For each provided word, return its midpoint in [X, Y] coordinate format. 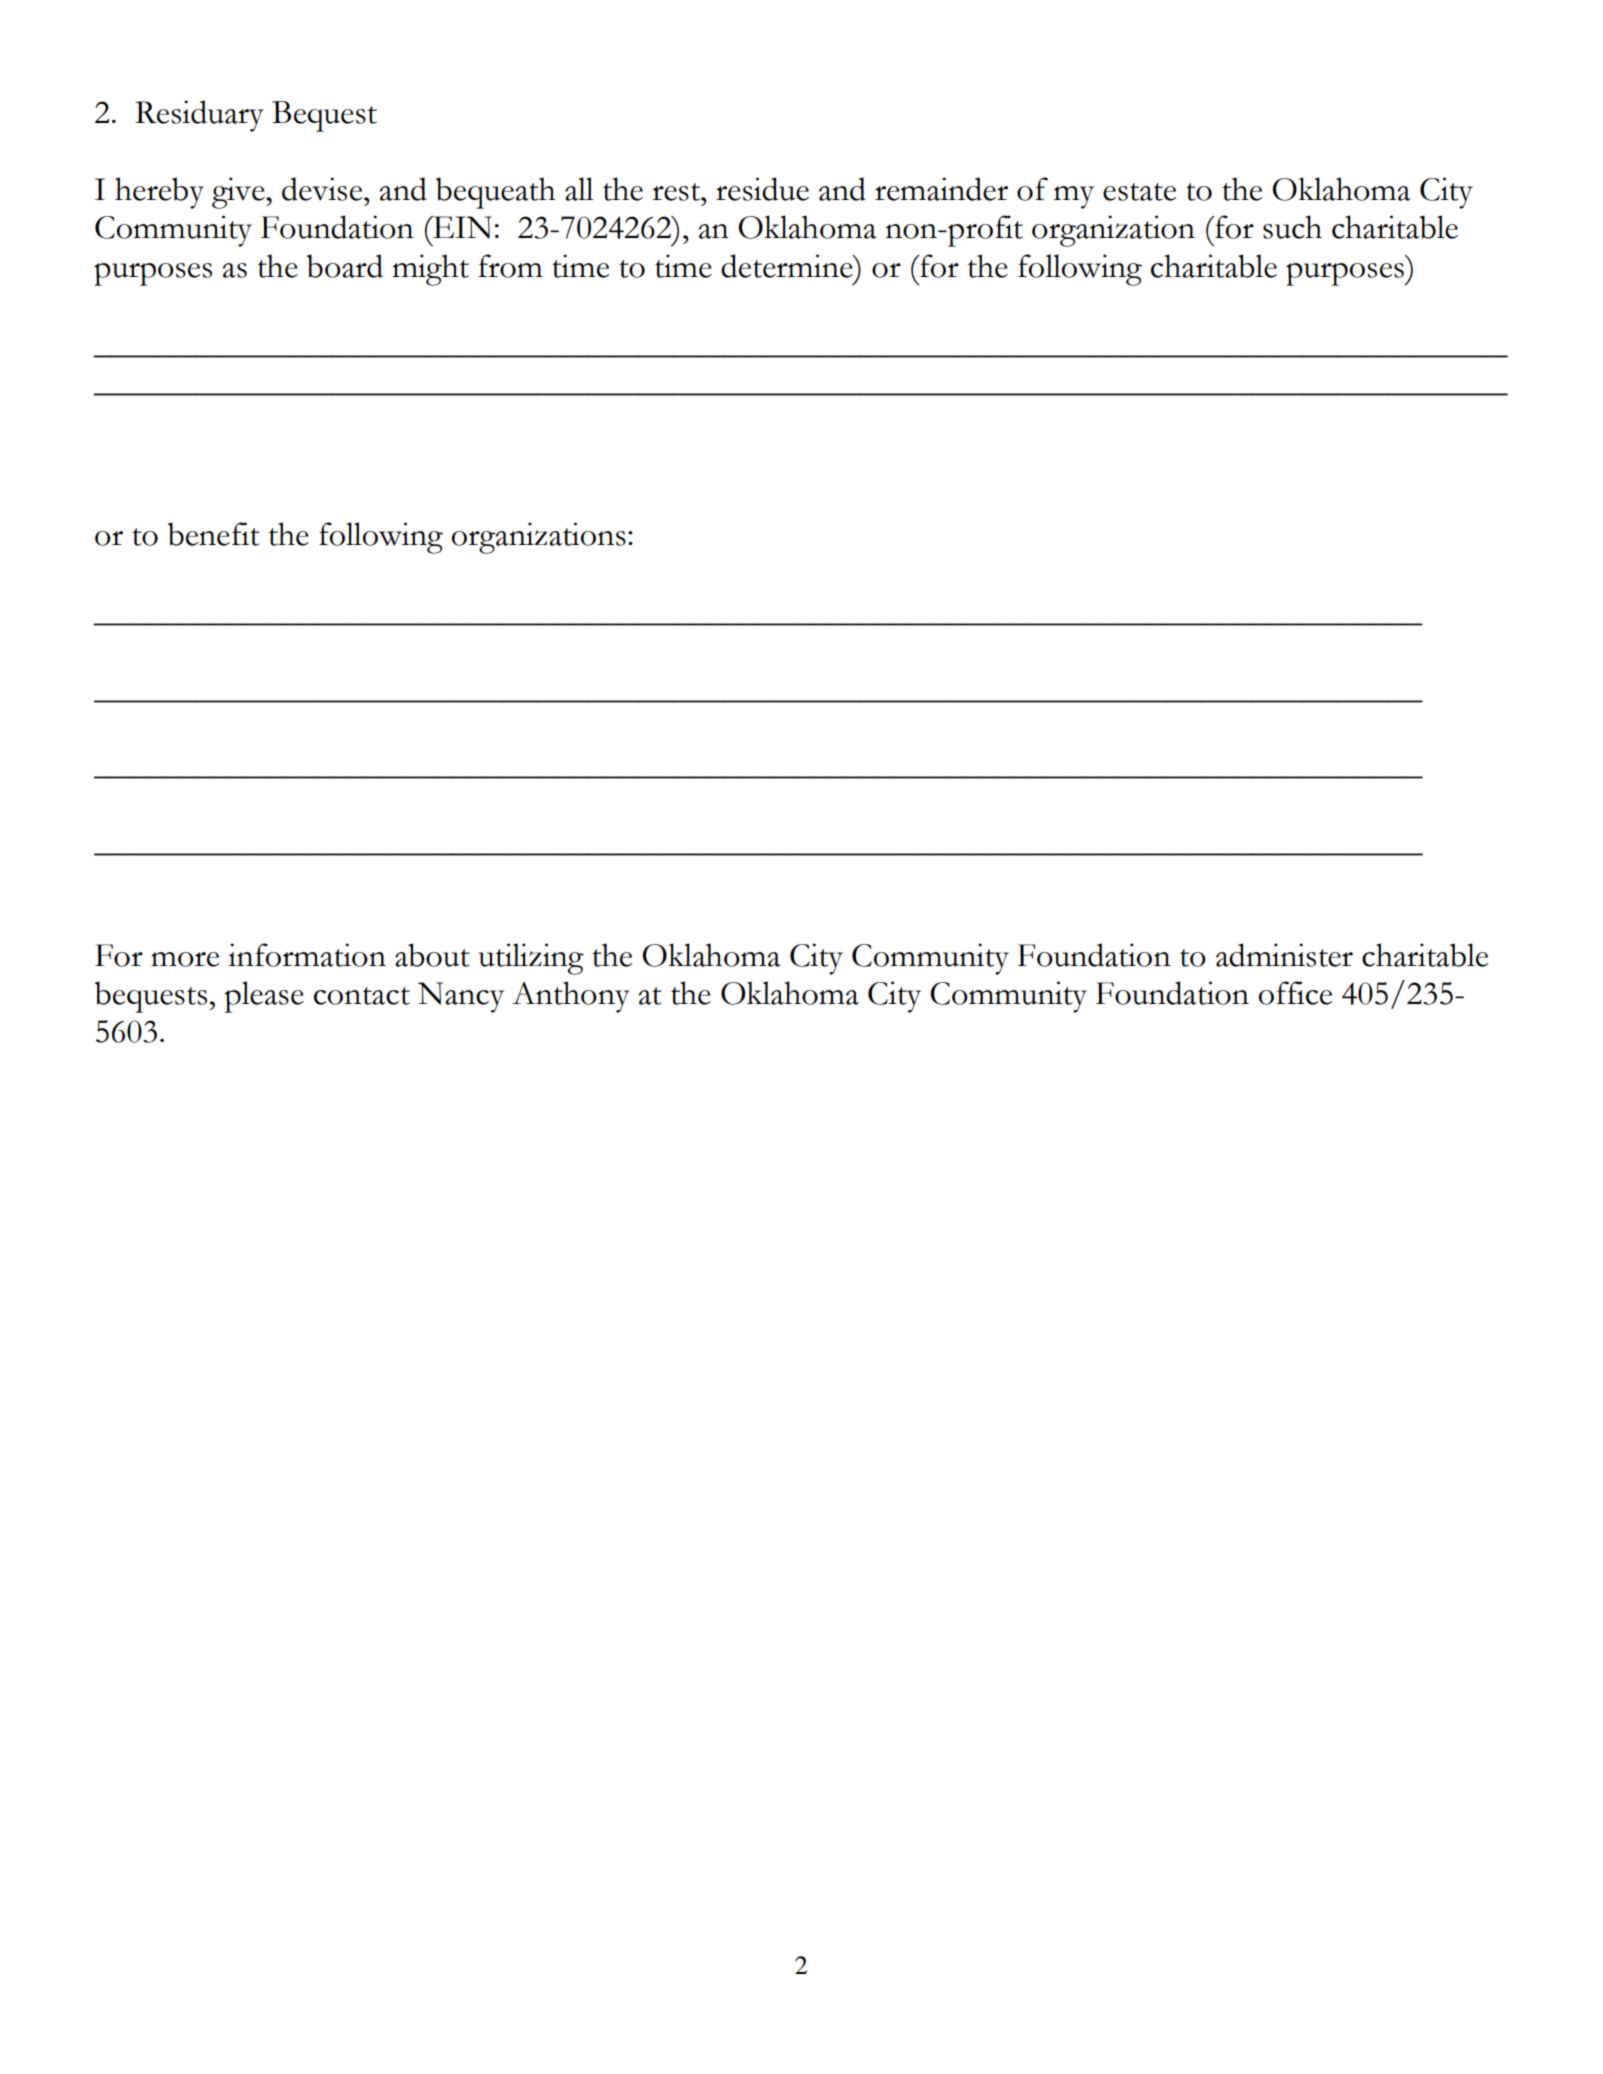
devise [323, 189]
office [1295, 993]
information [307, 955]
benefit [214, 534]
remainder [941, 189]
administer [1284, 955]
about [432, 955]
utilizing [531, 959]
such [1292, 227]
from [510, 266]
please [264, 997]
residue [762, 189]
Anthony [571, 997]
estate [1139, 192]
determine [788, 266]
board [345, 266]
